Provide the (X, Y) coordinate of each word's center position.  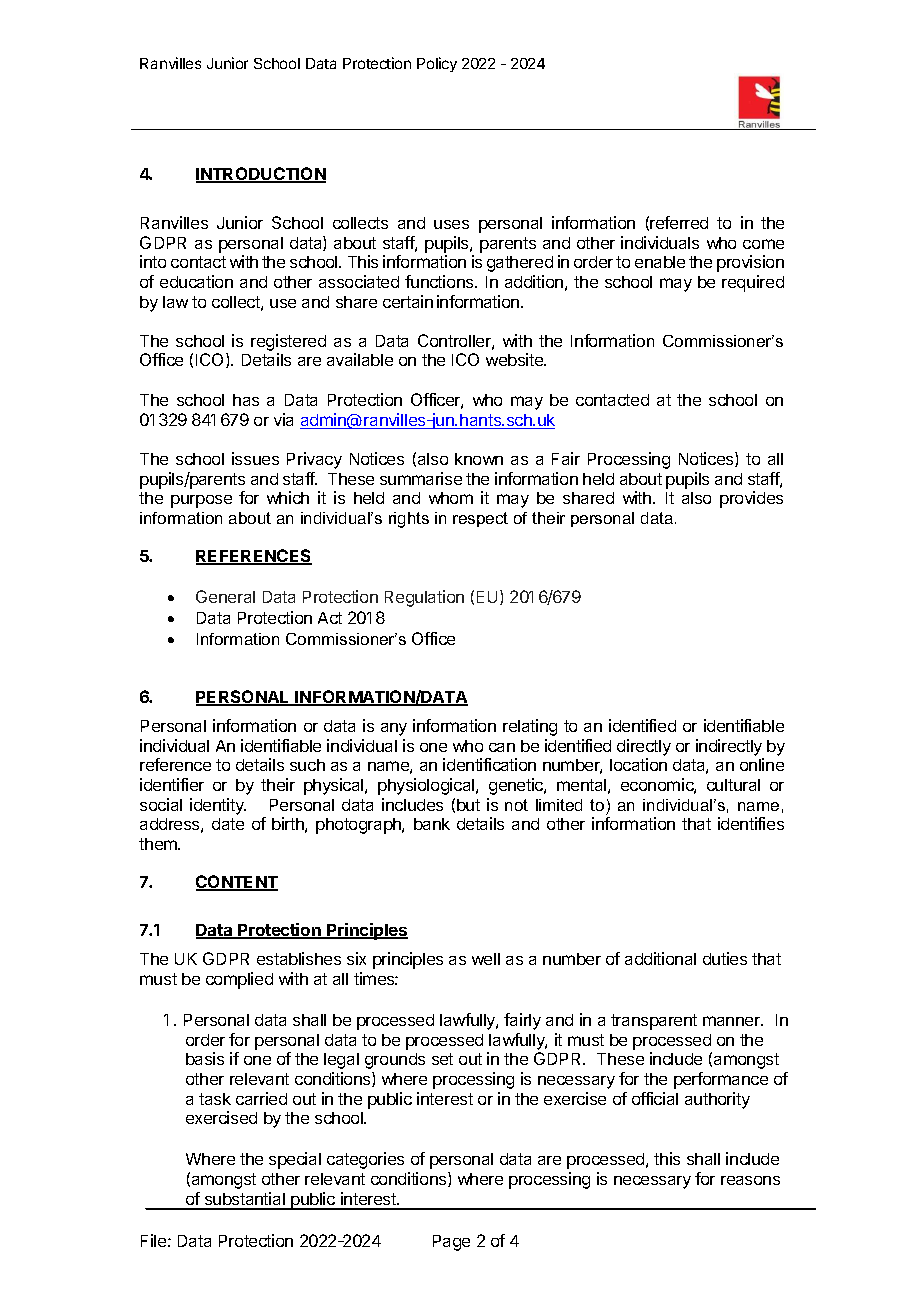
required (753, 283)
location (638, 764)
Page (451, 1243)
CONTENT (237, 883)
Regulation (424, 598)
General (225, 596)
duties (725, 958)
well (486, 959)
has (246, 400)
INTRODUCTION (261, 175)
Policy (437, 64)
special (295, 1160)
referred (679, 222)
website (515, 359)
